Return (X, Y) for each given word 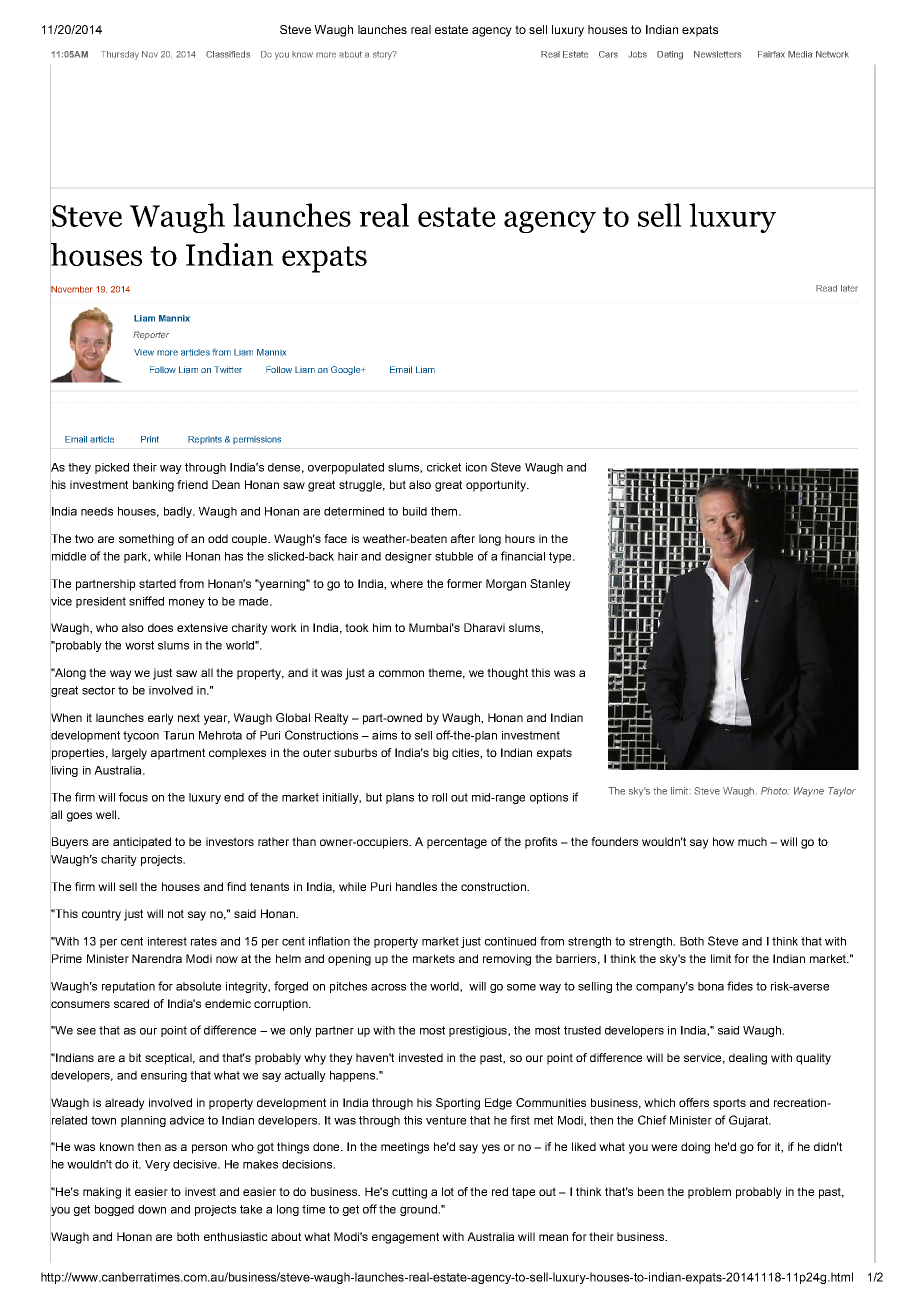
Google (347, 370)
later (849, 288)
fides (740, 986)
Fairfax (771, 54)
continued (510, 941)
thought (507, 674)
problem (709, 1193)
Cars (608, 54)
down (152, 1209)
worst (139, 645)
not (176, 913)
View (144, 352)
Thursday (120, 55)
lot (448, 1191)
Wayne (809, 792)
